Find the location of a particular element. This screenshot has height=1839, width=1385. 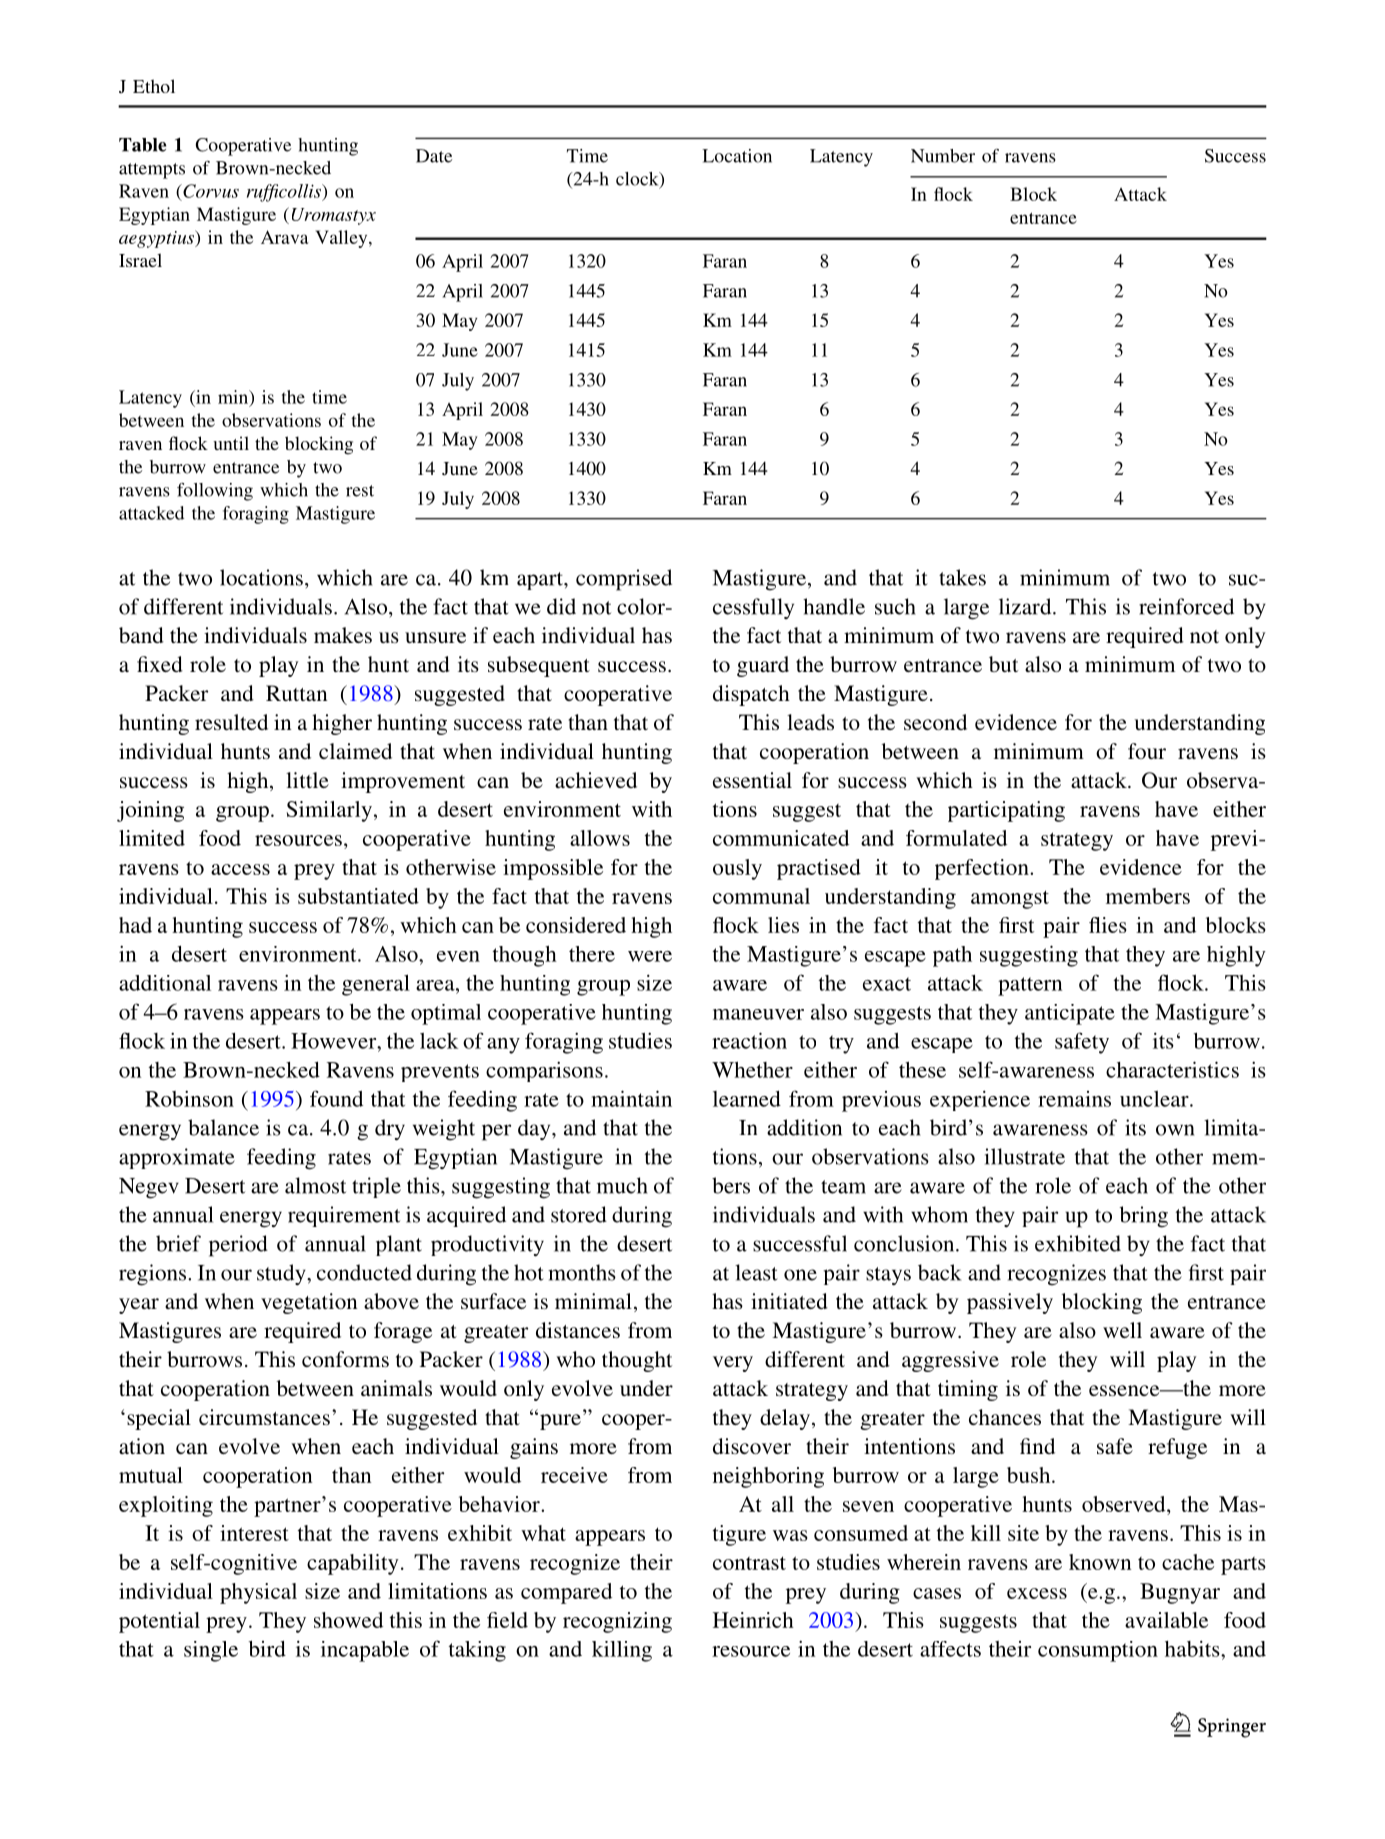

communal is located at coordinates (761, 896).
